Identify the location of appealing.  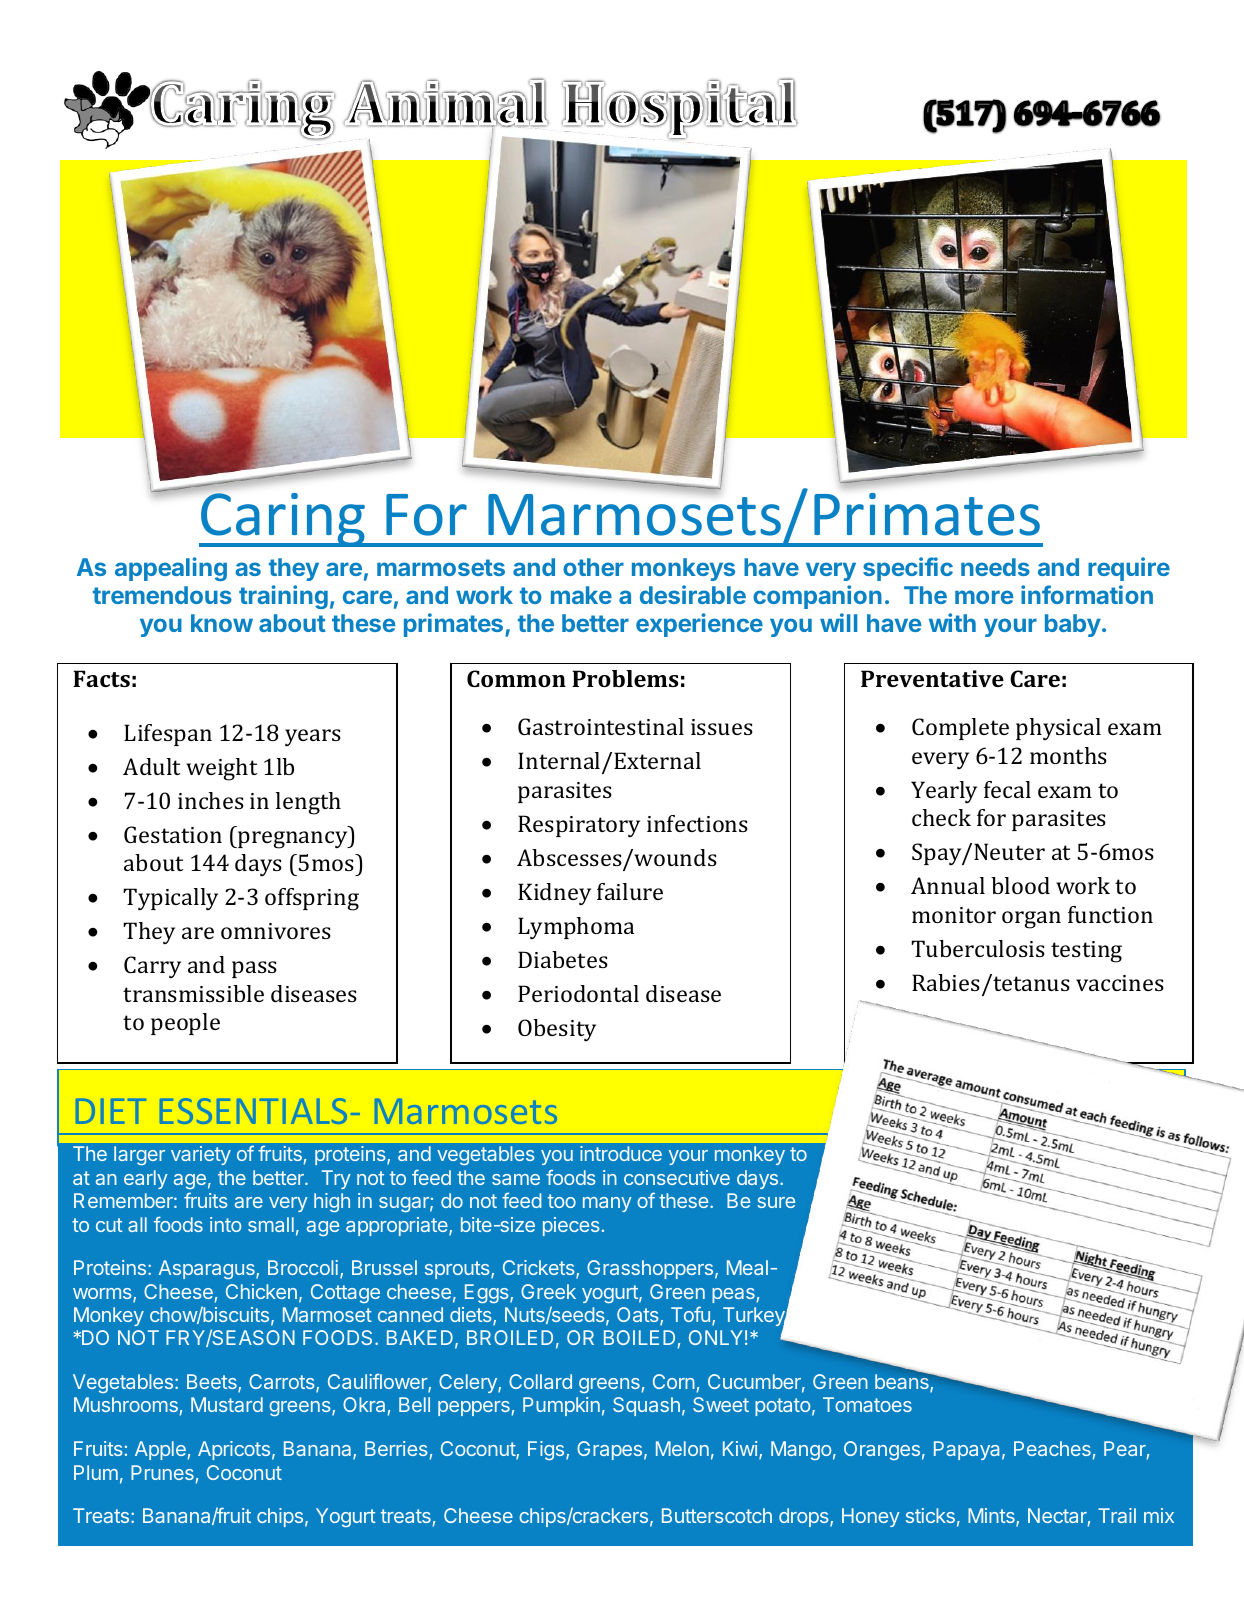
(171, 569).
